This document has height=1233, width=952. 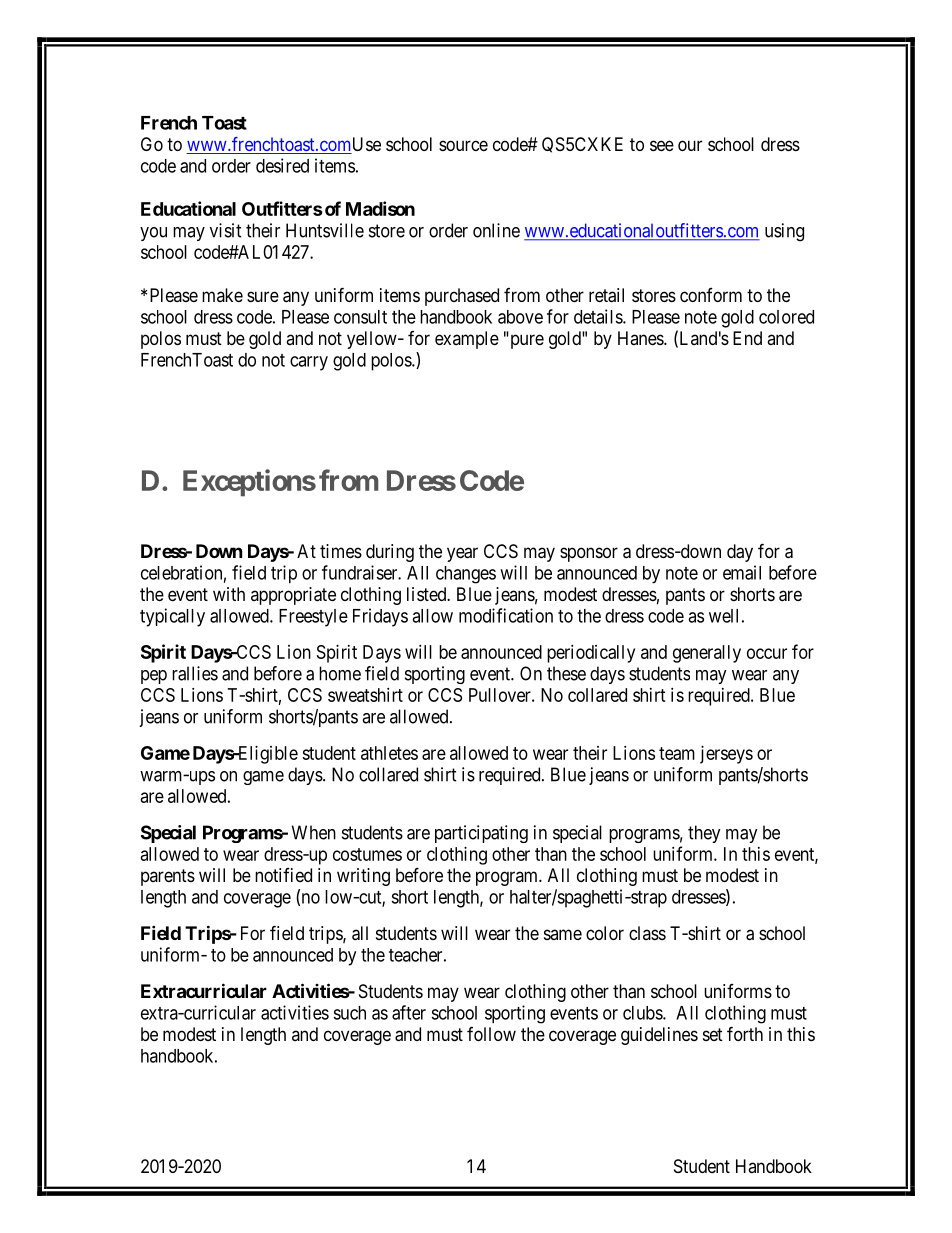 I want to click on make, so click(x=222, y=295).
